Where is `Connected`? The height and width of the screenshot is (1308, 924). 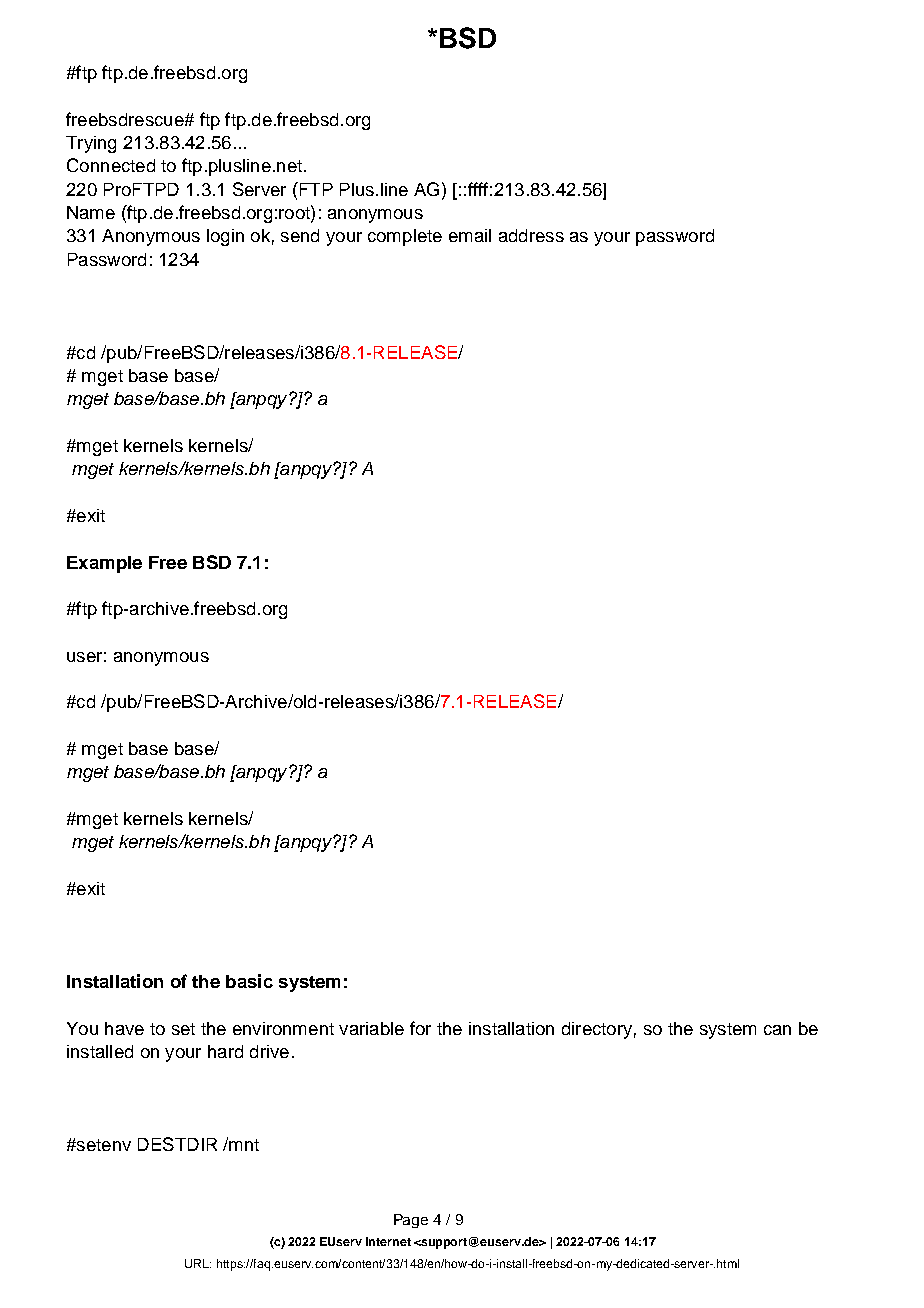 Connected is located at coordinates (111, 165).
